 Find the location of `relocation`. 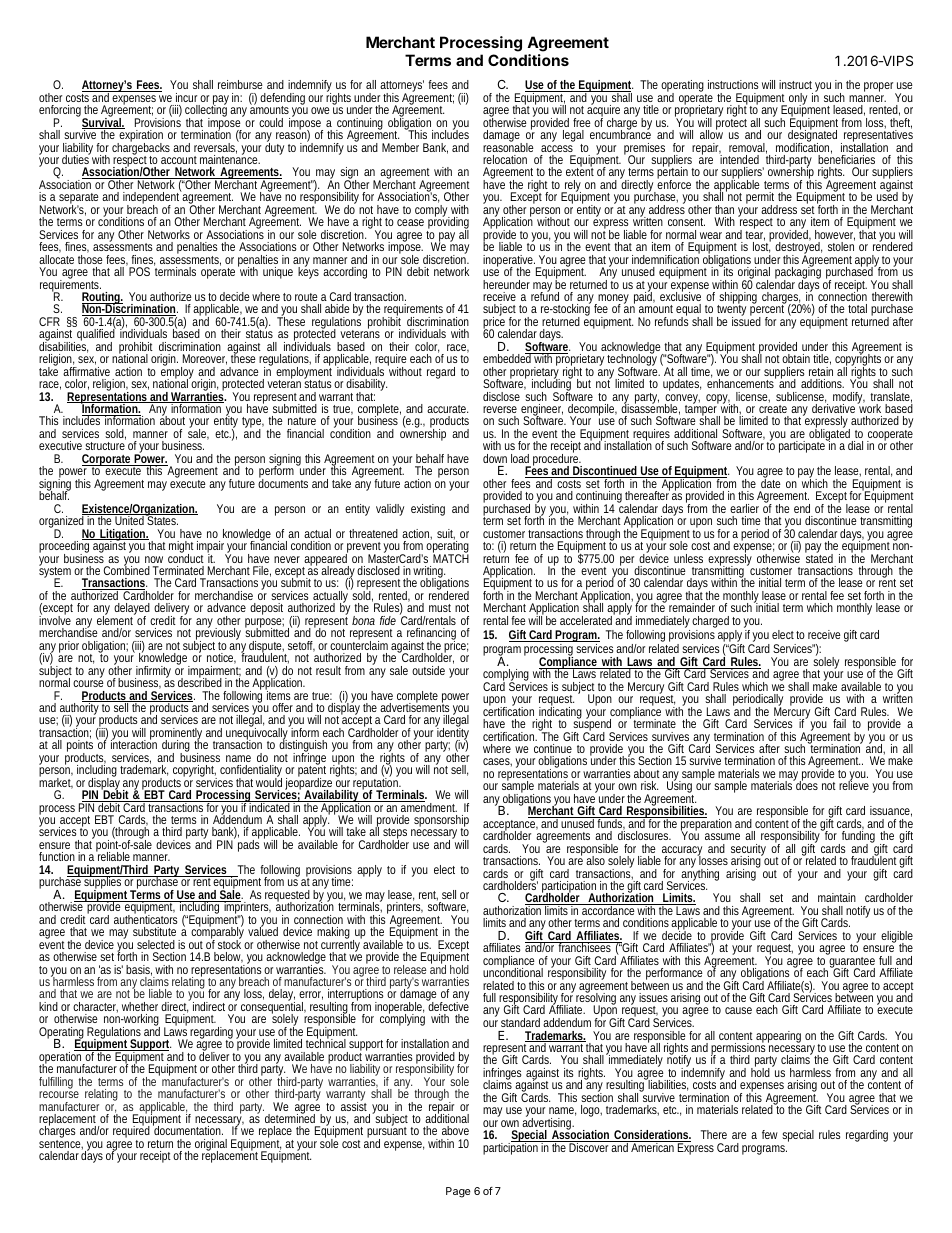

relocation is located at coordinates (505, 159).
